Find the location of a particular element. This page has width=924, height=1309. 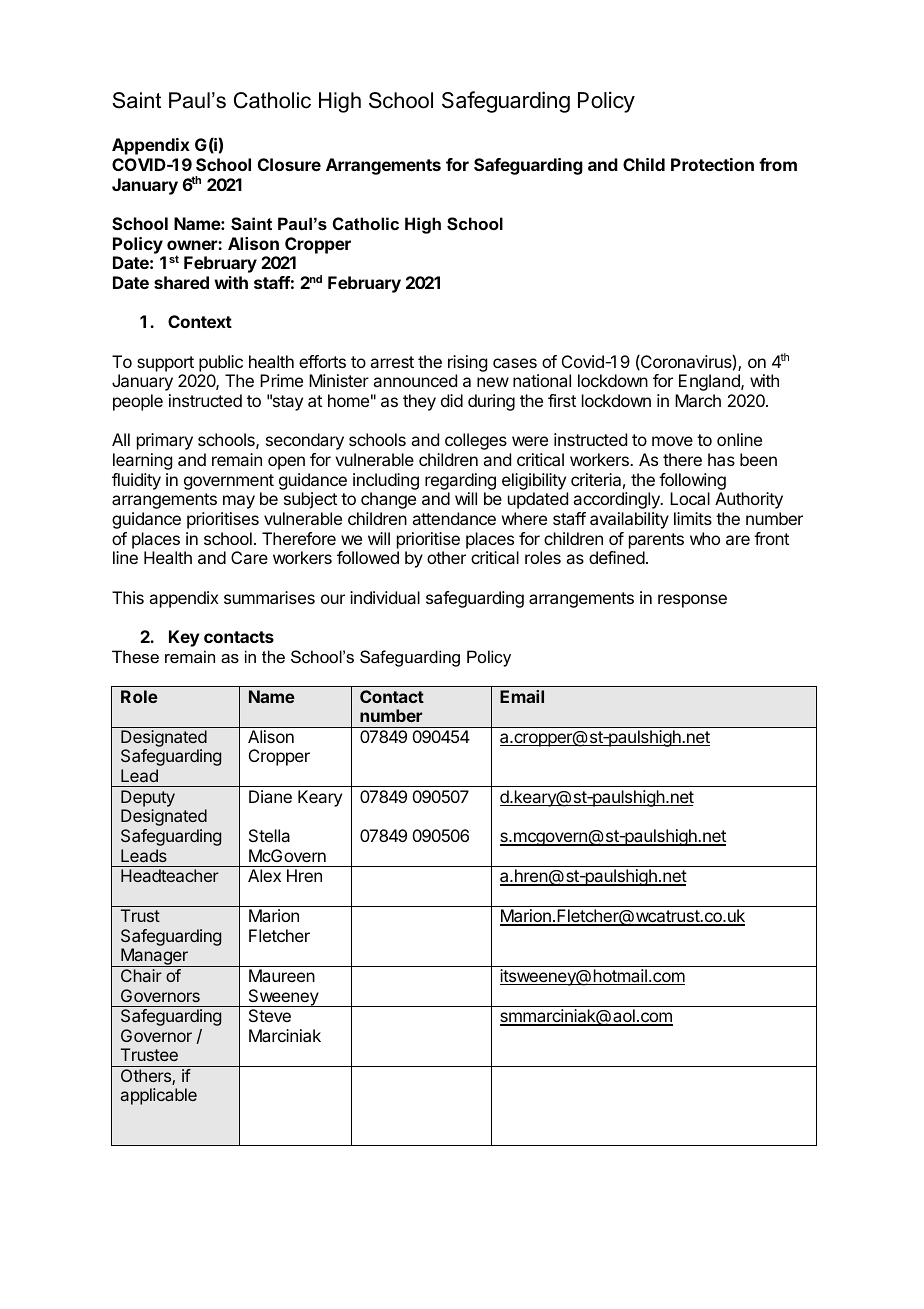

Closure is located at coordinates (289, 164).
